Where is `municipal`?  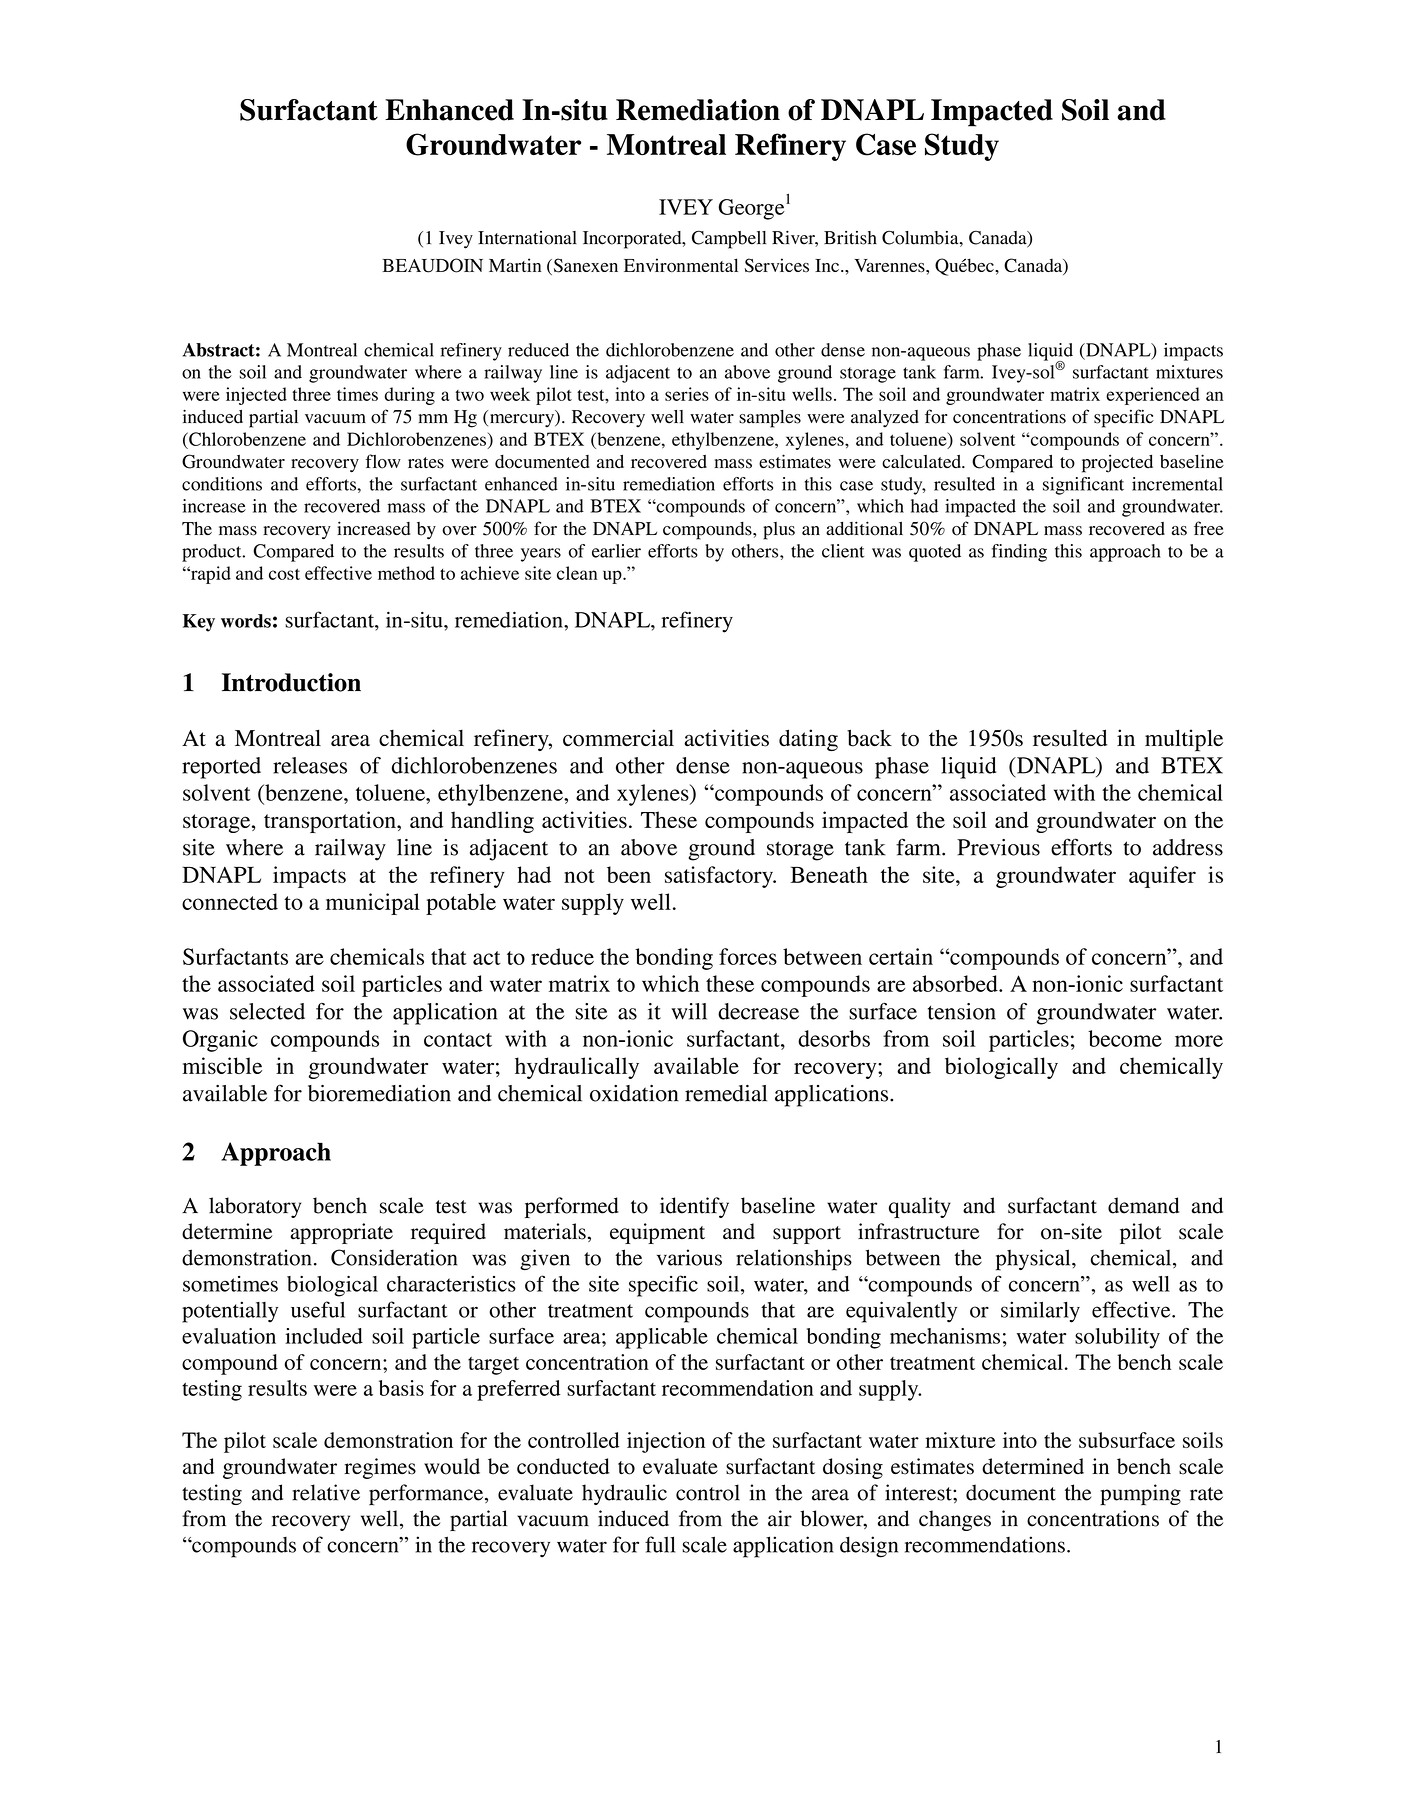
municipal is located at coordinates (373, 904).
